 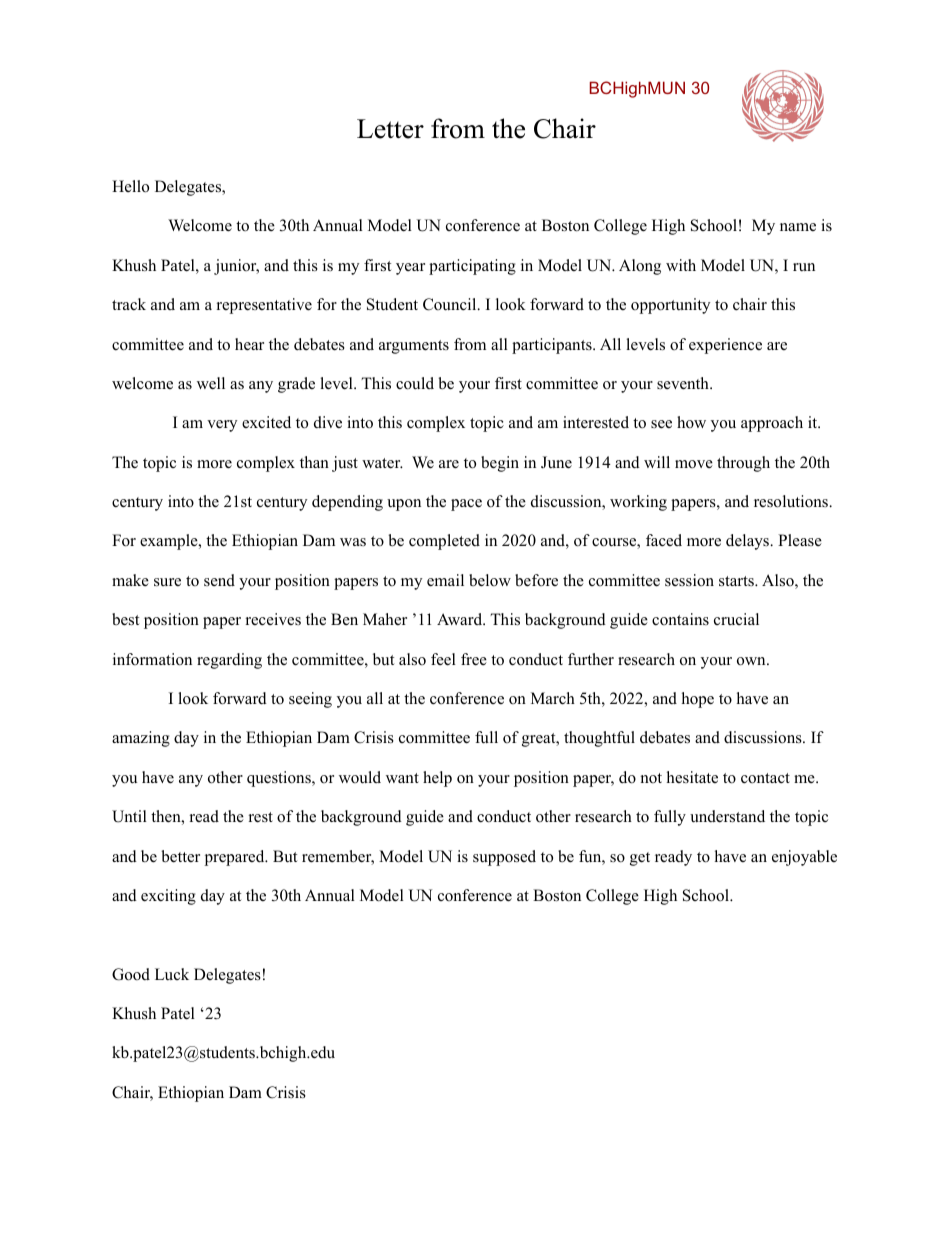 What do you see at coordinates (390, 129) in the screenshot?
I see `Letter` at bounding box center [390, 129].
